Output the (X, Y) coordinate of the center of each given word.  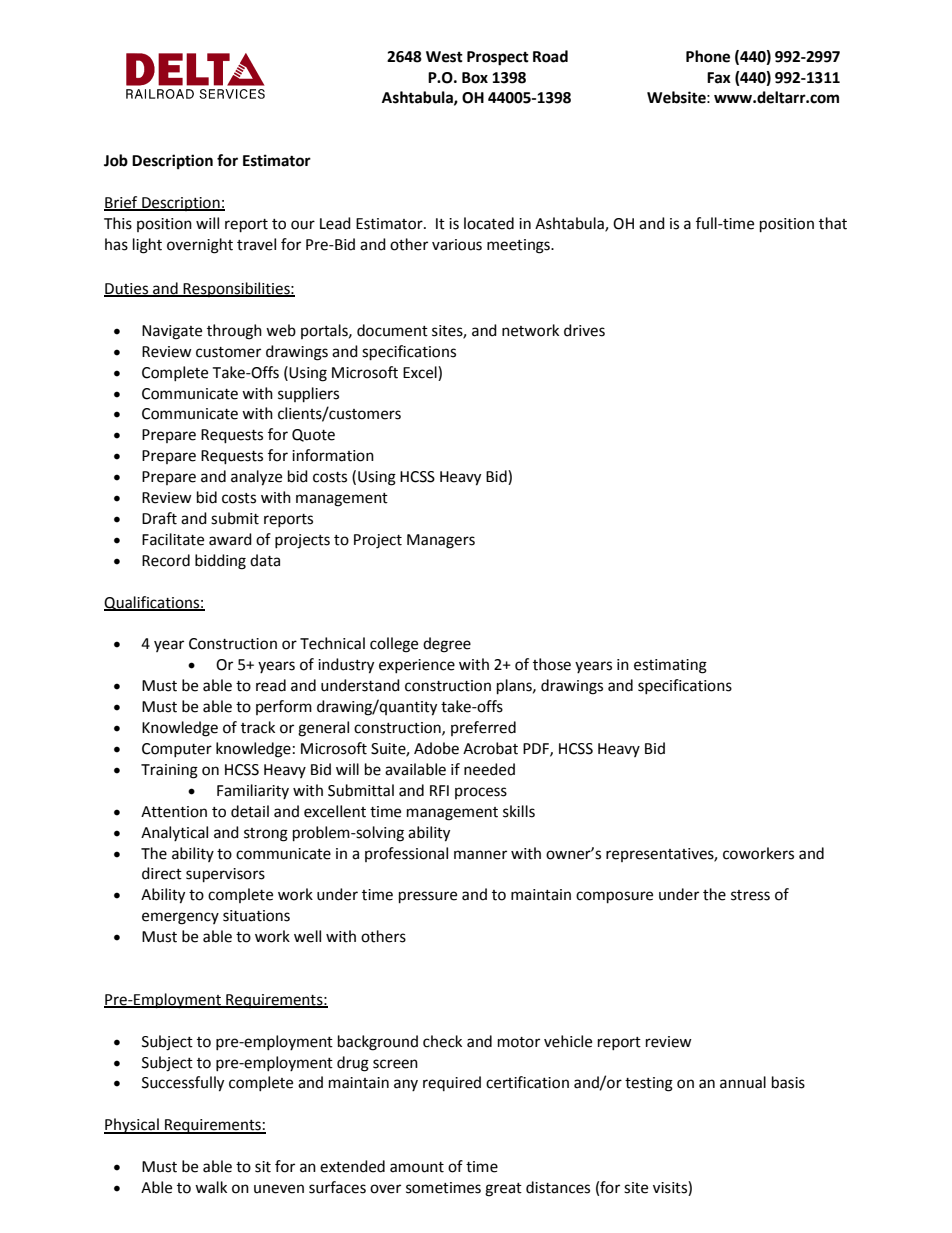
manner (480, 855)
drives (584, 330)
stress (750, 895)
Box (475, 78)
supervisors (225, 875)
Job (116, 160)
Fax (719, 78)
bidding (220, 562)
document (392, 330)
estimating (670, 666)
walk (211, 1187)
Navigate (172, 332)
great (503, 1190)
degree (447, 645)
